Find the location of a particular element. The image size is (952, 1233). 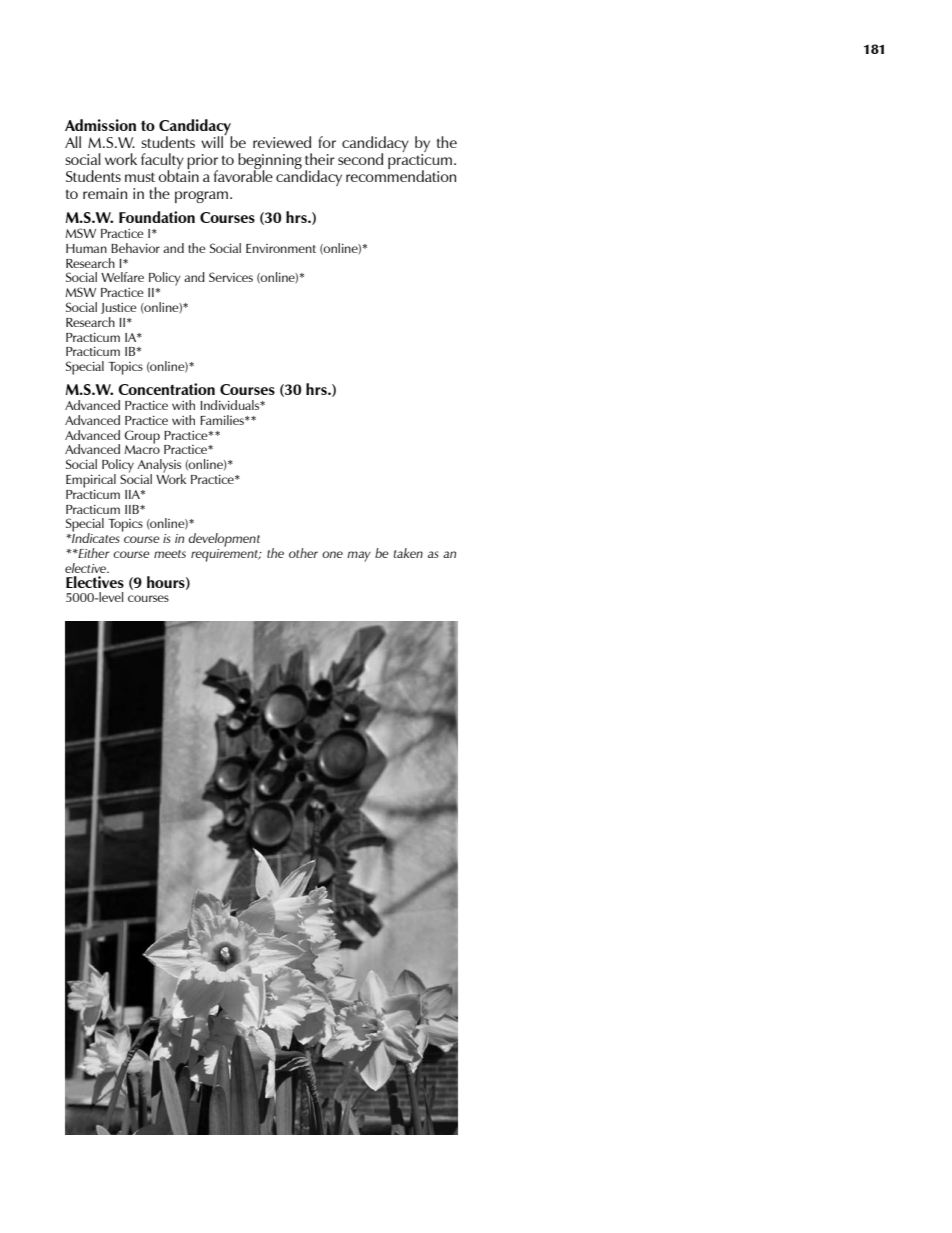

Admission is located at coordinates (100, 125).
